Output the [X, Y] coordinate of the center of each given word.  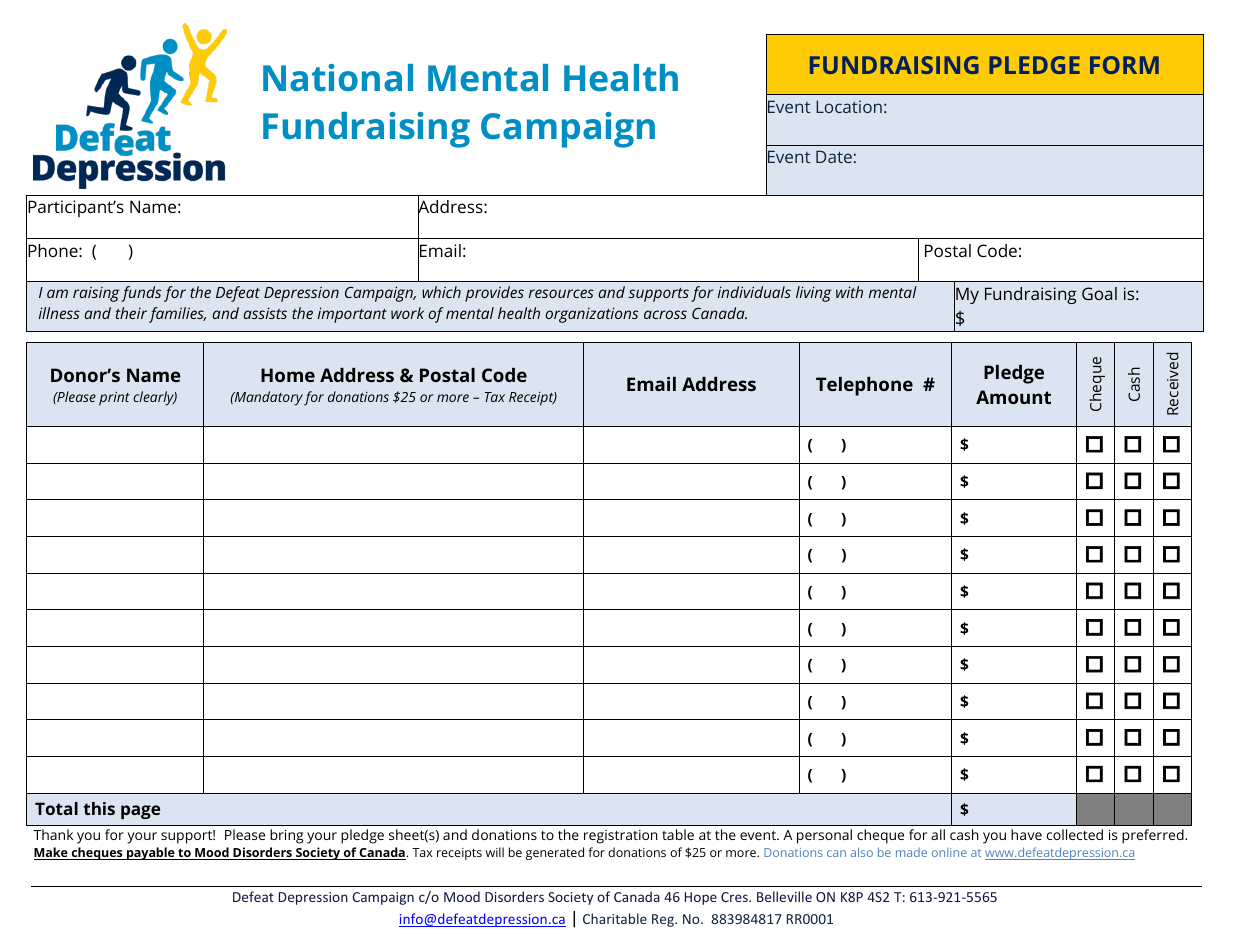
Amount [1013, 397]
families [177, 315]
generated [555, 853]
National [338, 78]
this [99, 808]
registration [621, 837]
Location [849, 106]
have [1026, 834]
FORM [1124, 65]
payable [151, 853]
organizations [592, 315]
